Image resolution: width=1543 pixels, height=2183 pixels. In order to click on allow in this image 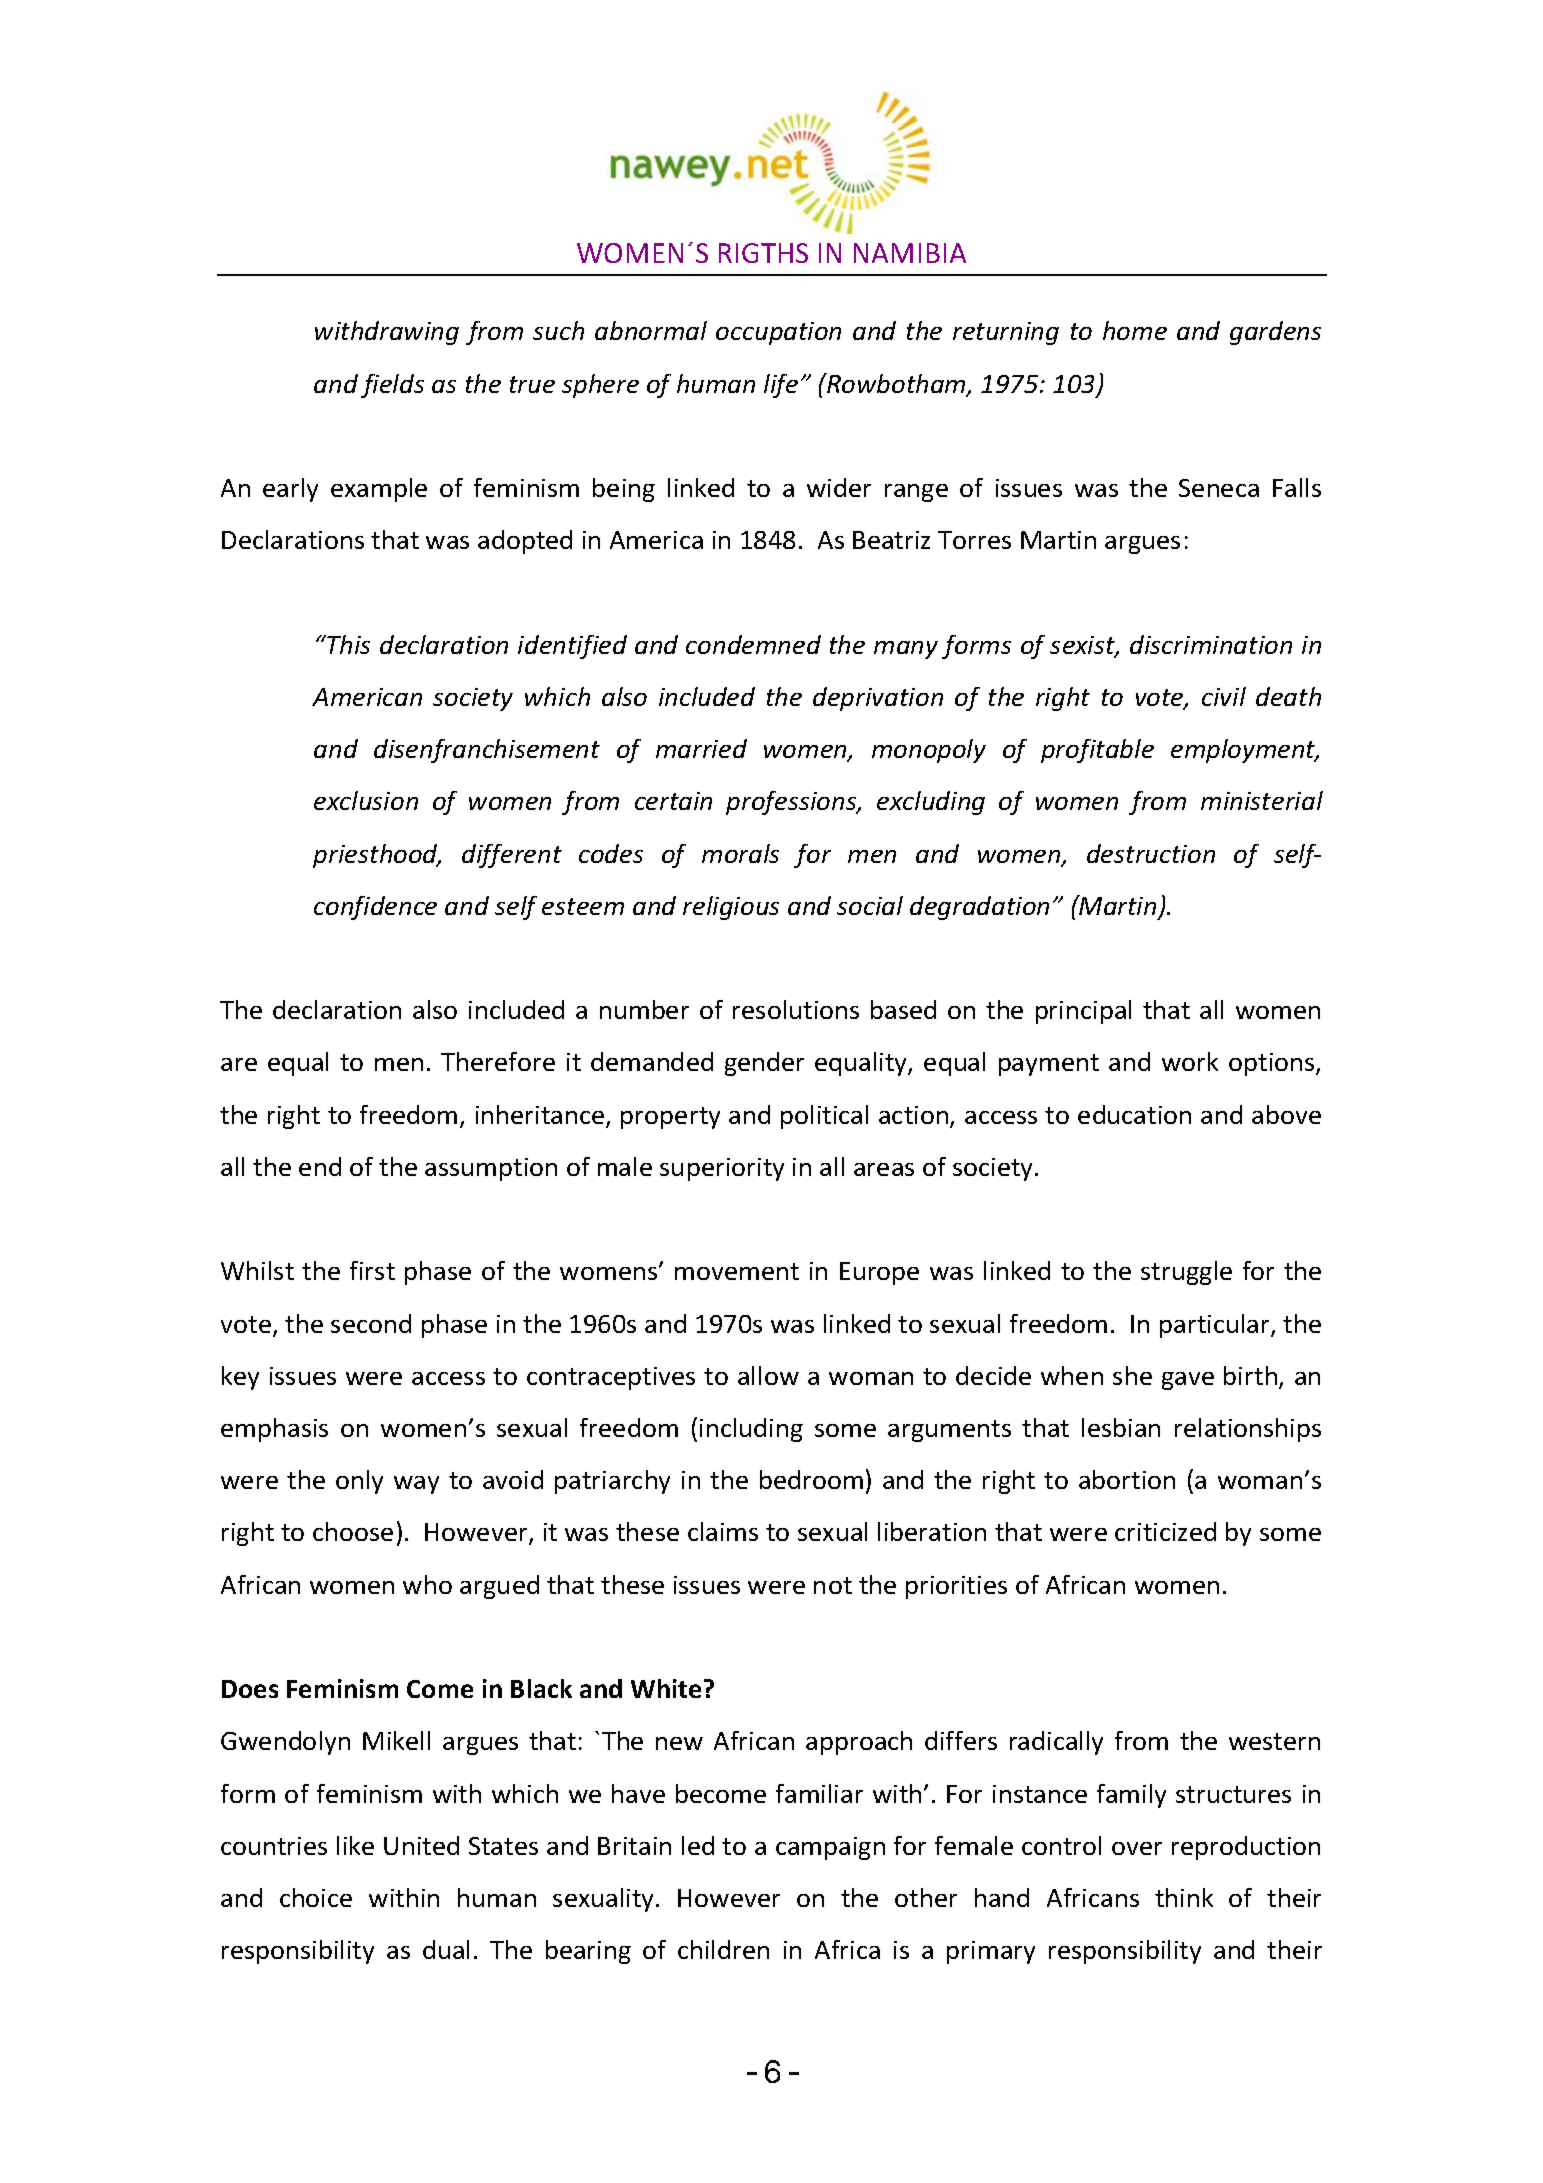, I will do `click(768, 1375)`.
